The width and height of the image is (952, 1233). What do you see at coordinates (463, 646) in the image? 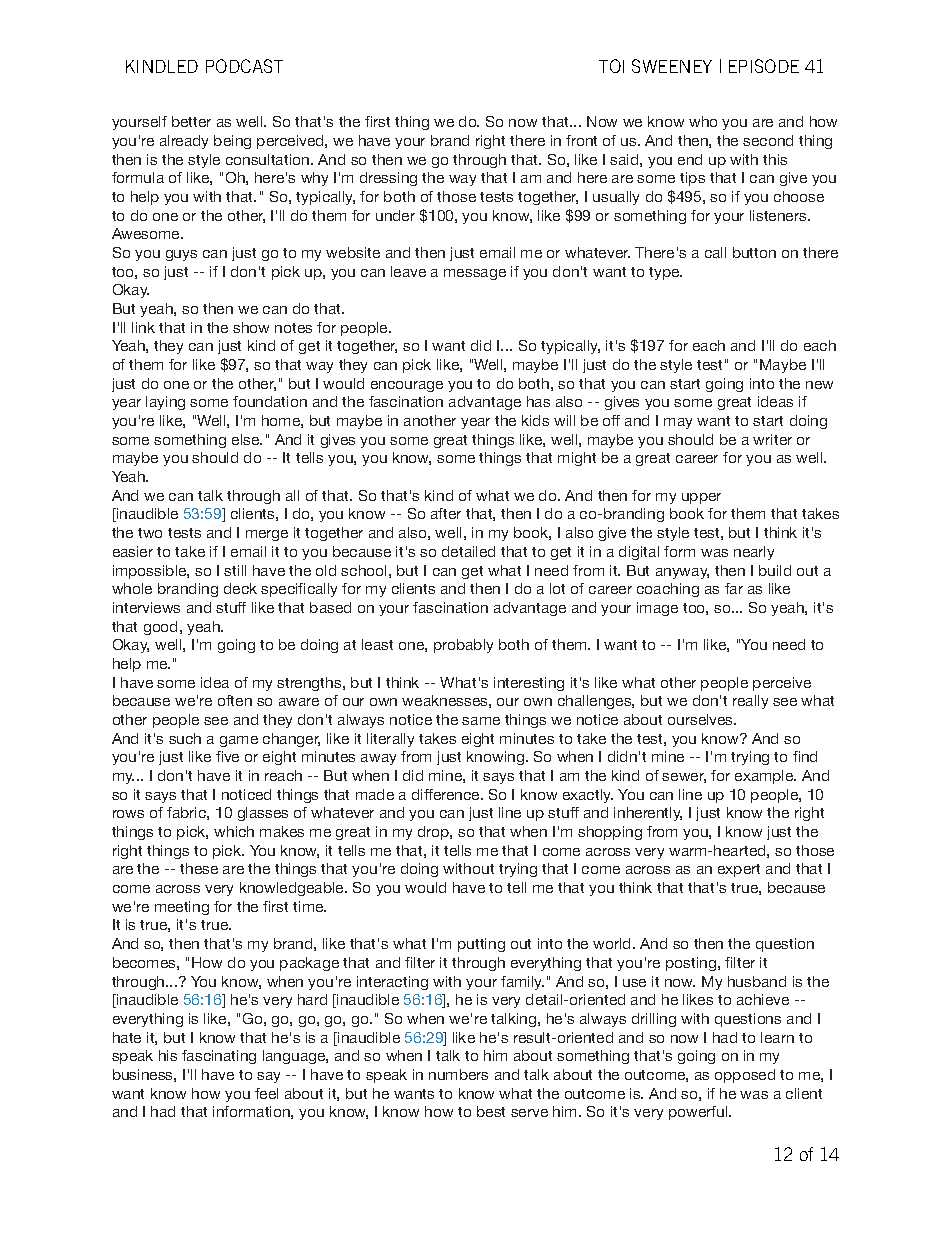
I see `probably` at bounding box center [463, 646].
